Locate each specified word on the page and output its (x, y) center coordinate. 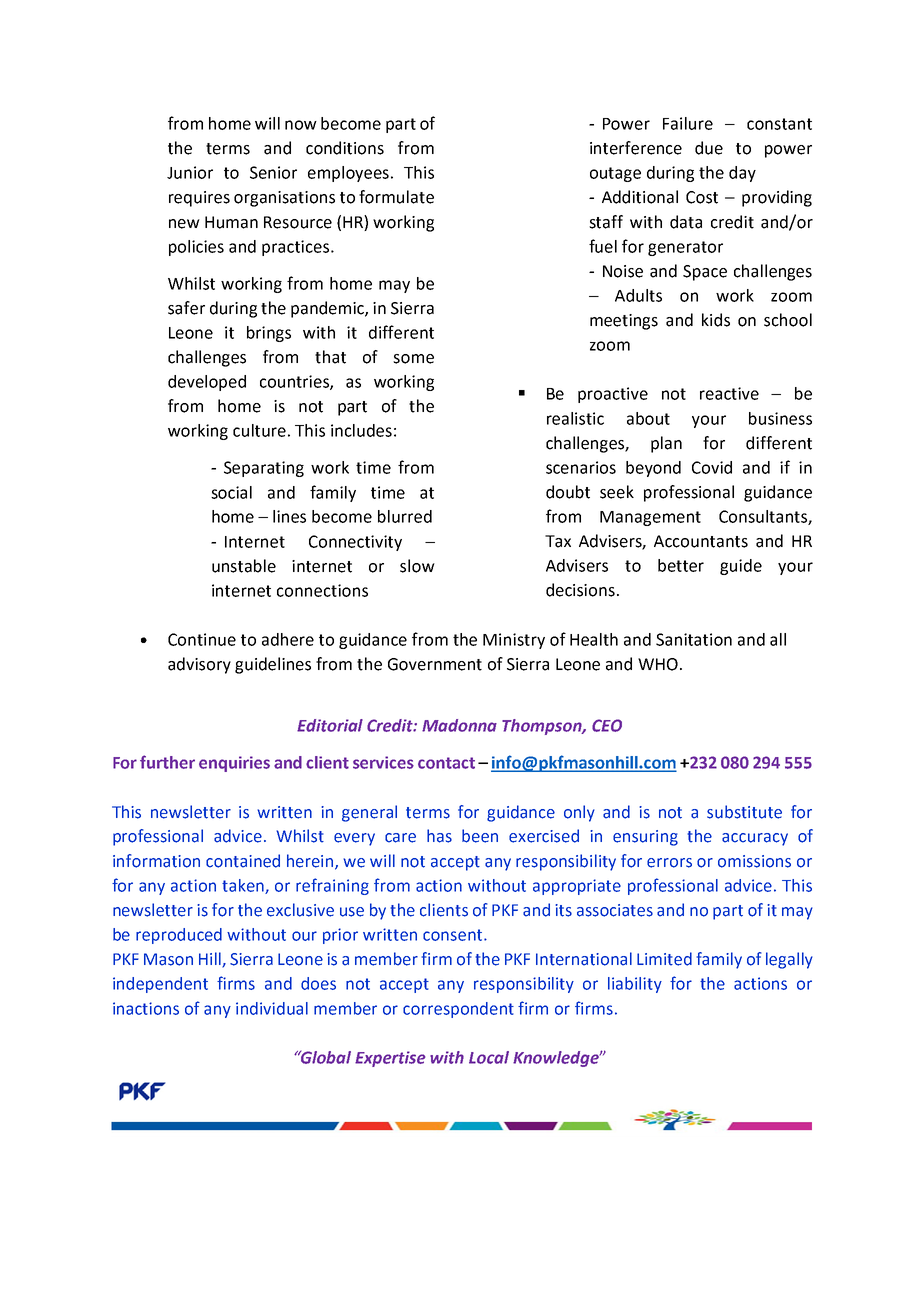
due (709, 148)
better (681, 565)
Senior (273, 172)
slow (417, 566)
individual (272, 1008)
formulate (396, 197)
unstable (244, 566)
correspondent (458, 1010)
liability (635, 985)
